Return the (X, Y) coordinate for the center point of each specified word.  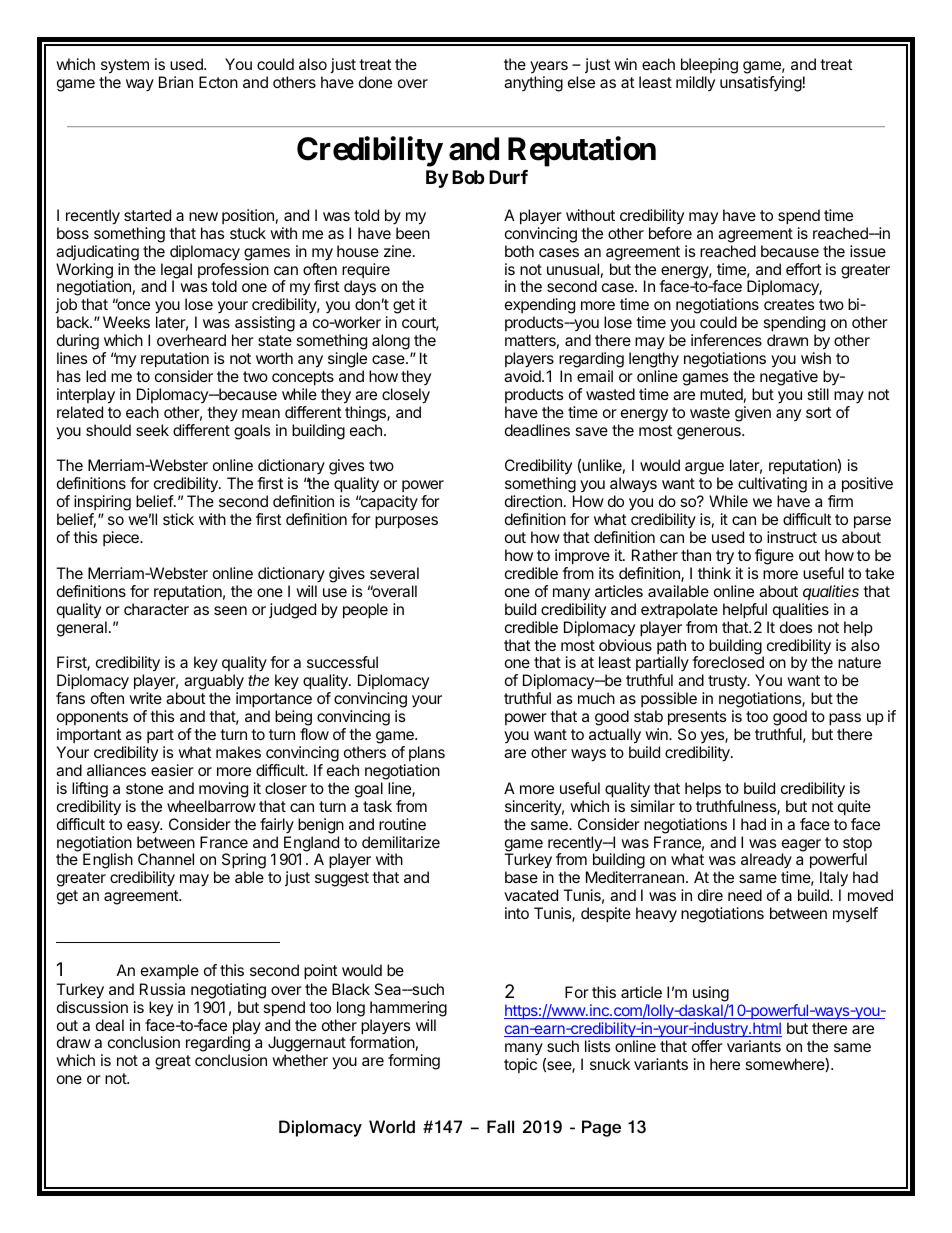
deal (110, 1025)
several (394, 573)
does (796, 627)
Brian (176, 82)
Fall (500, 1127)
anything (533, 84)
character (156, 609)
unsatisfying (761, 84)
